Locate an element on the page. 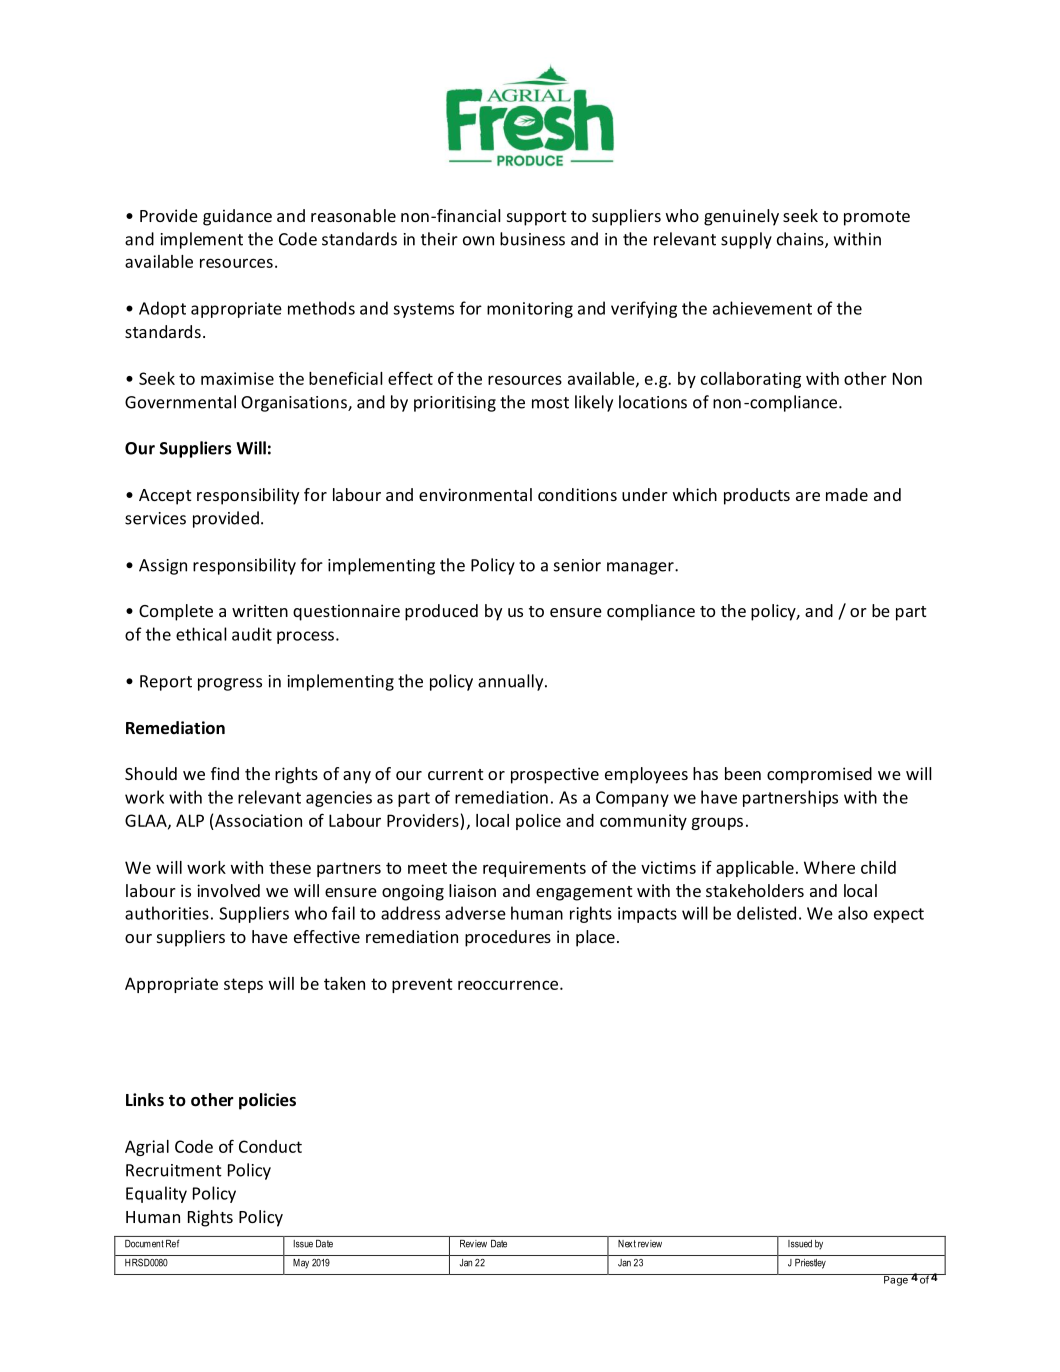 The height and width of the page is (1372, 1060). compromised is located at coordinates (819, 775).
